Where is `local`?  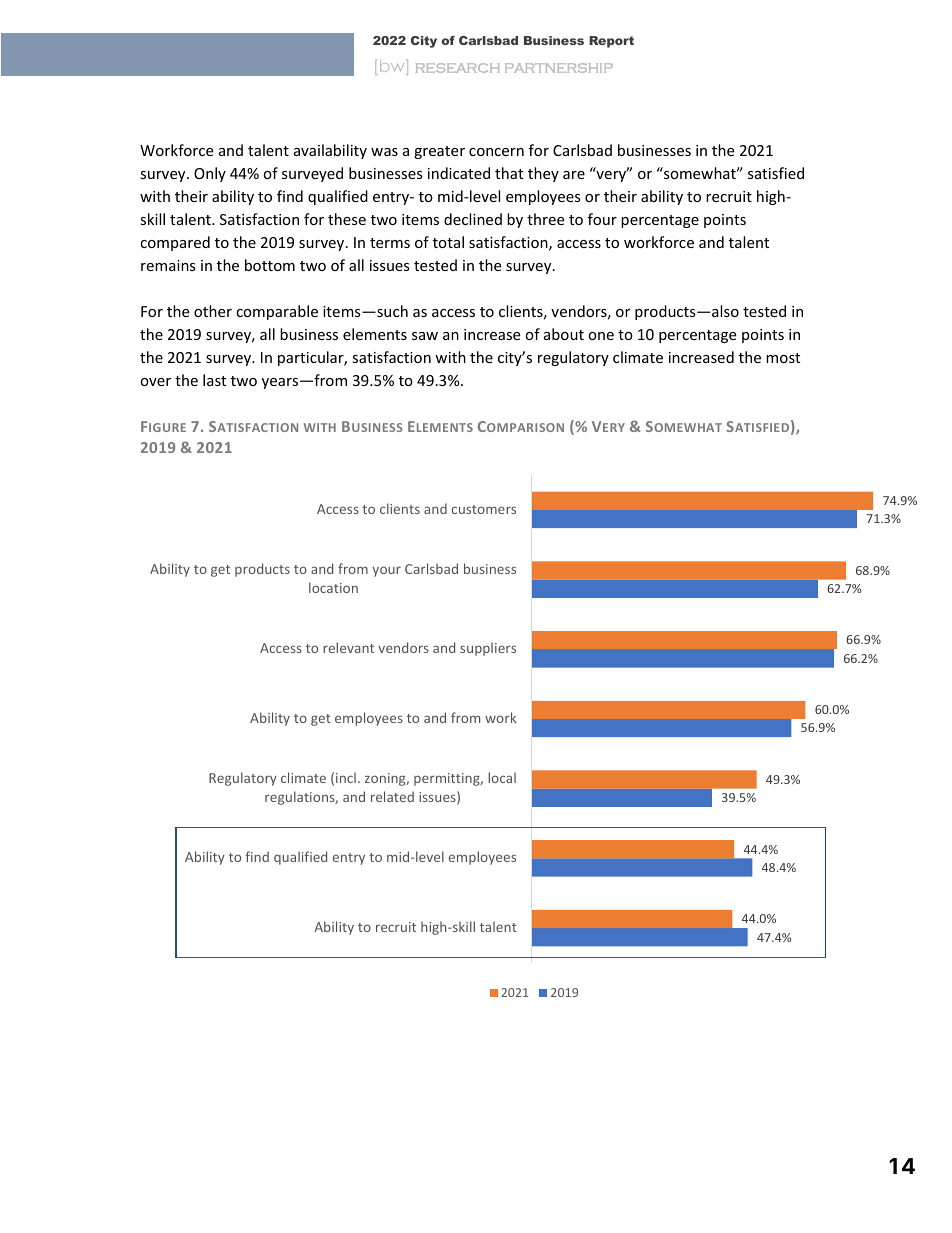 local is located at coordinates (502, 777).
